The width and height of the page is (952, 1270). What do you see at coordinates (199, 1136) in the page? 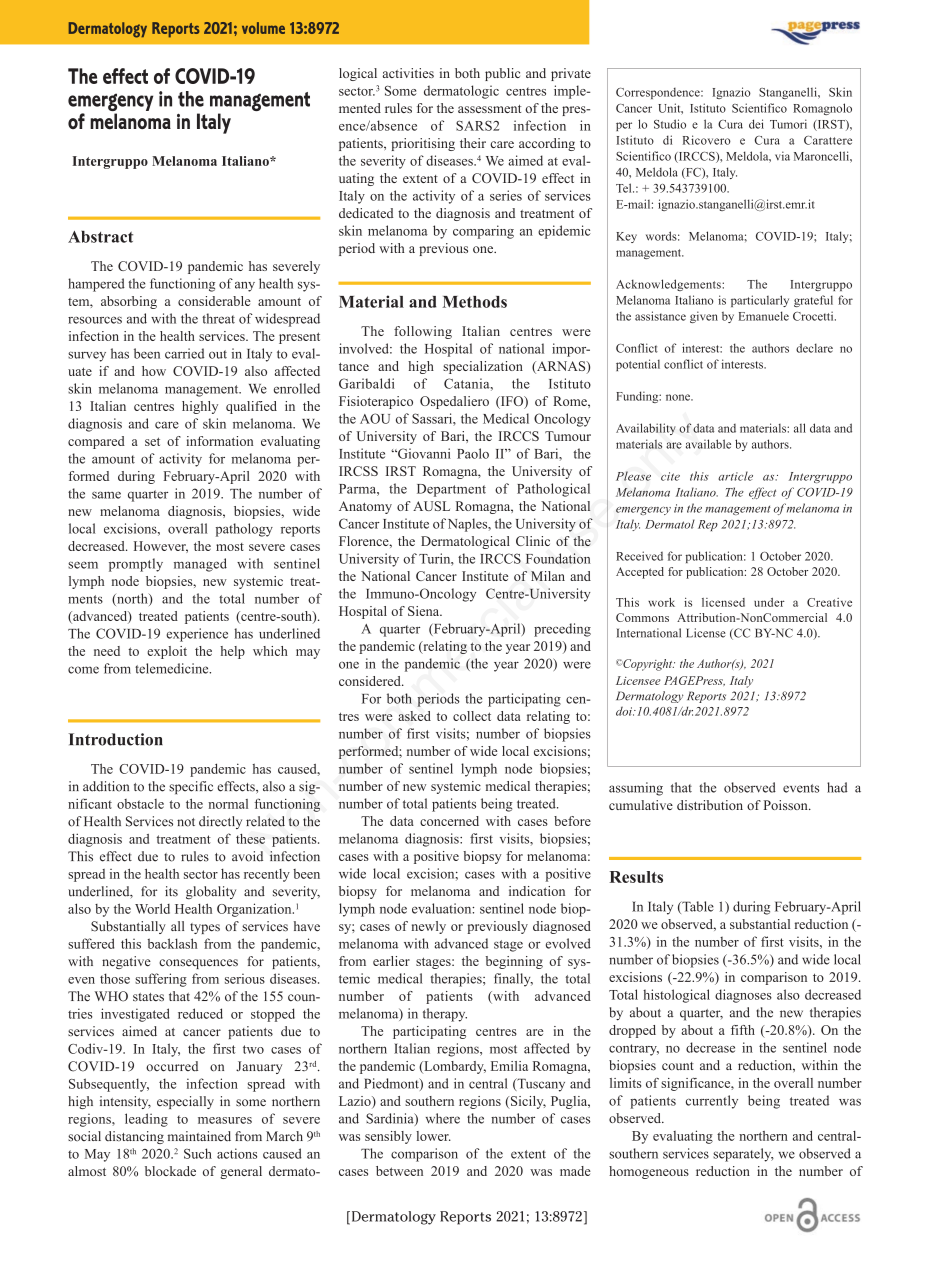
I see `maintained` at bounding box center [199, 1136].
